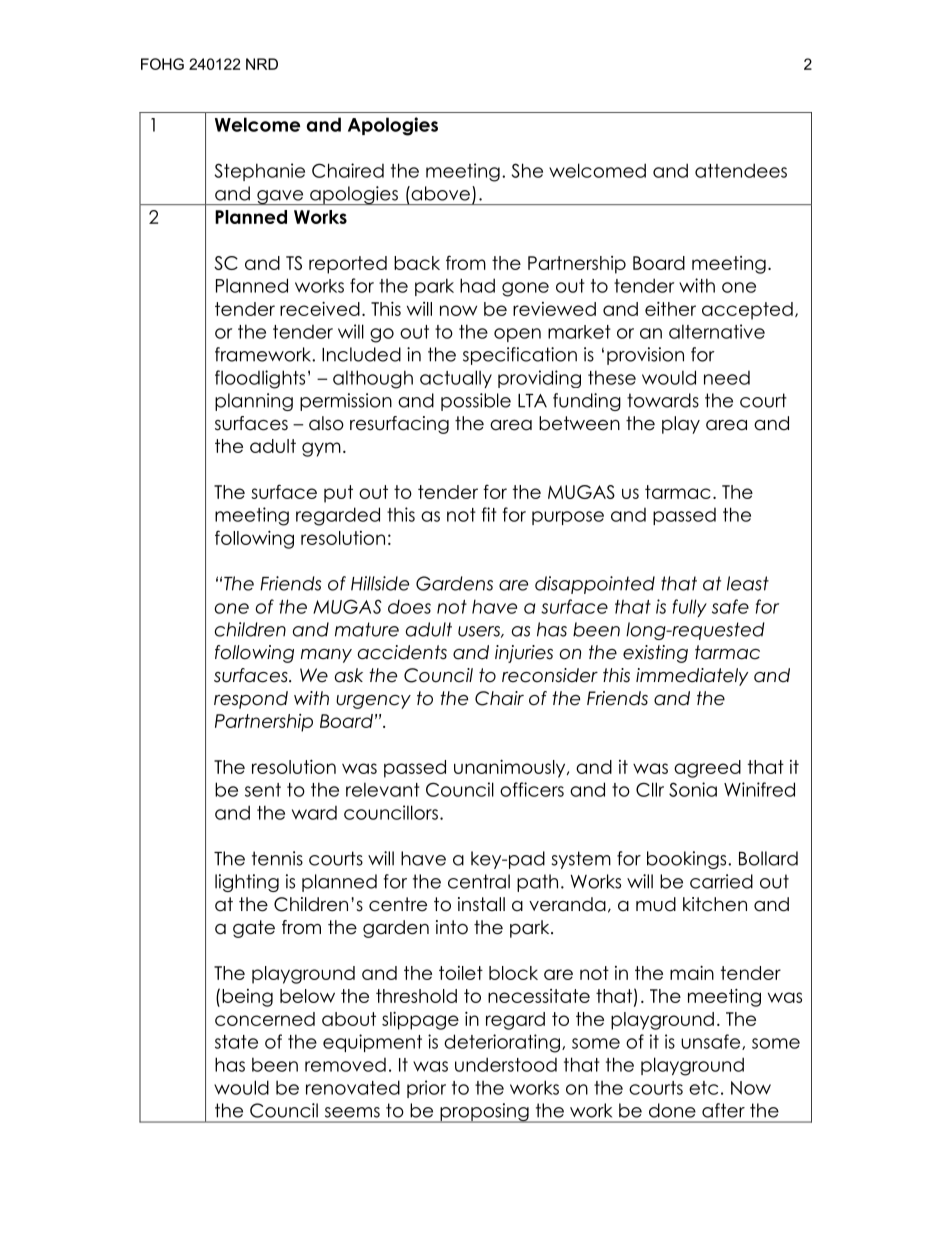 Image resolution: width=952 pixels, height=1233 pixels. What do you see at coordinates (345, 1065) in the image?
I see `removed` at bounding box center [345, 1065].
